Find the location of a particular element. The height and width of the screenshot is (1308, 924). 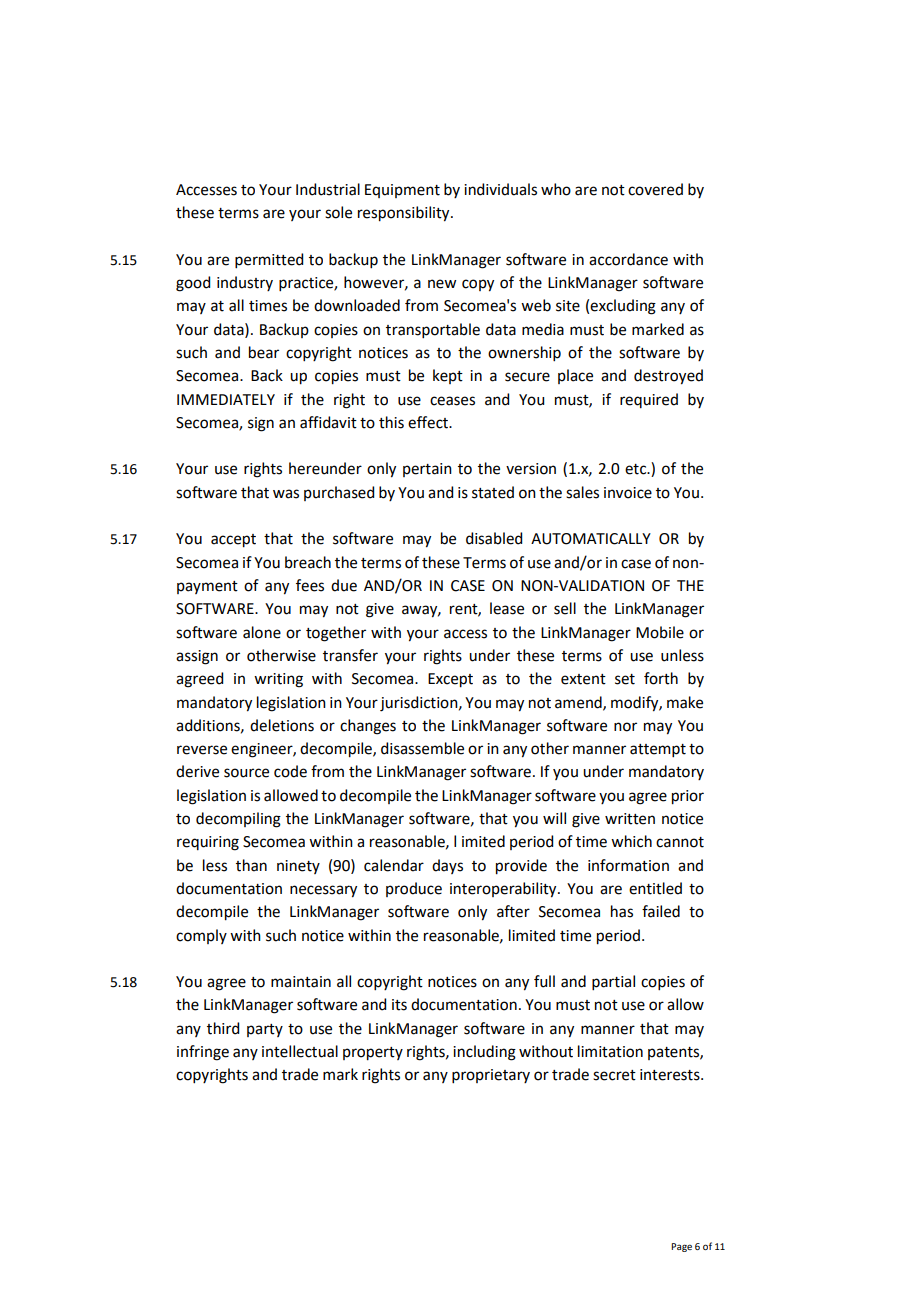

deletions is located at coordinates (282, 725).
